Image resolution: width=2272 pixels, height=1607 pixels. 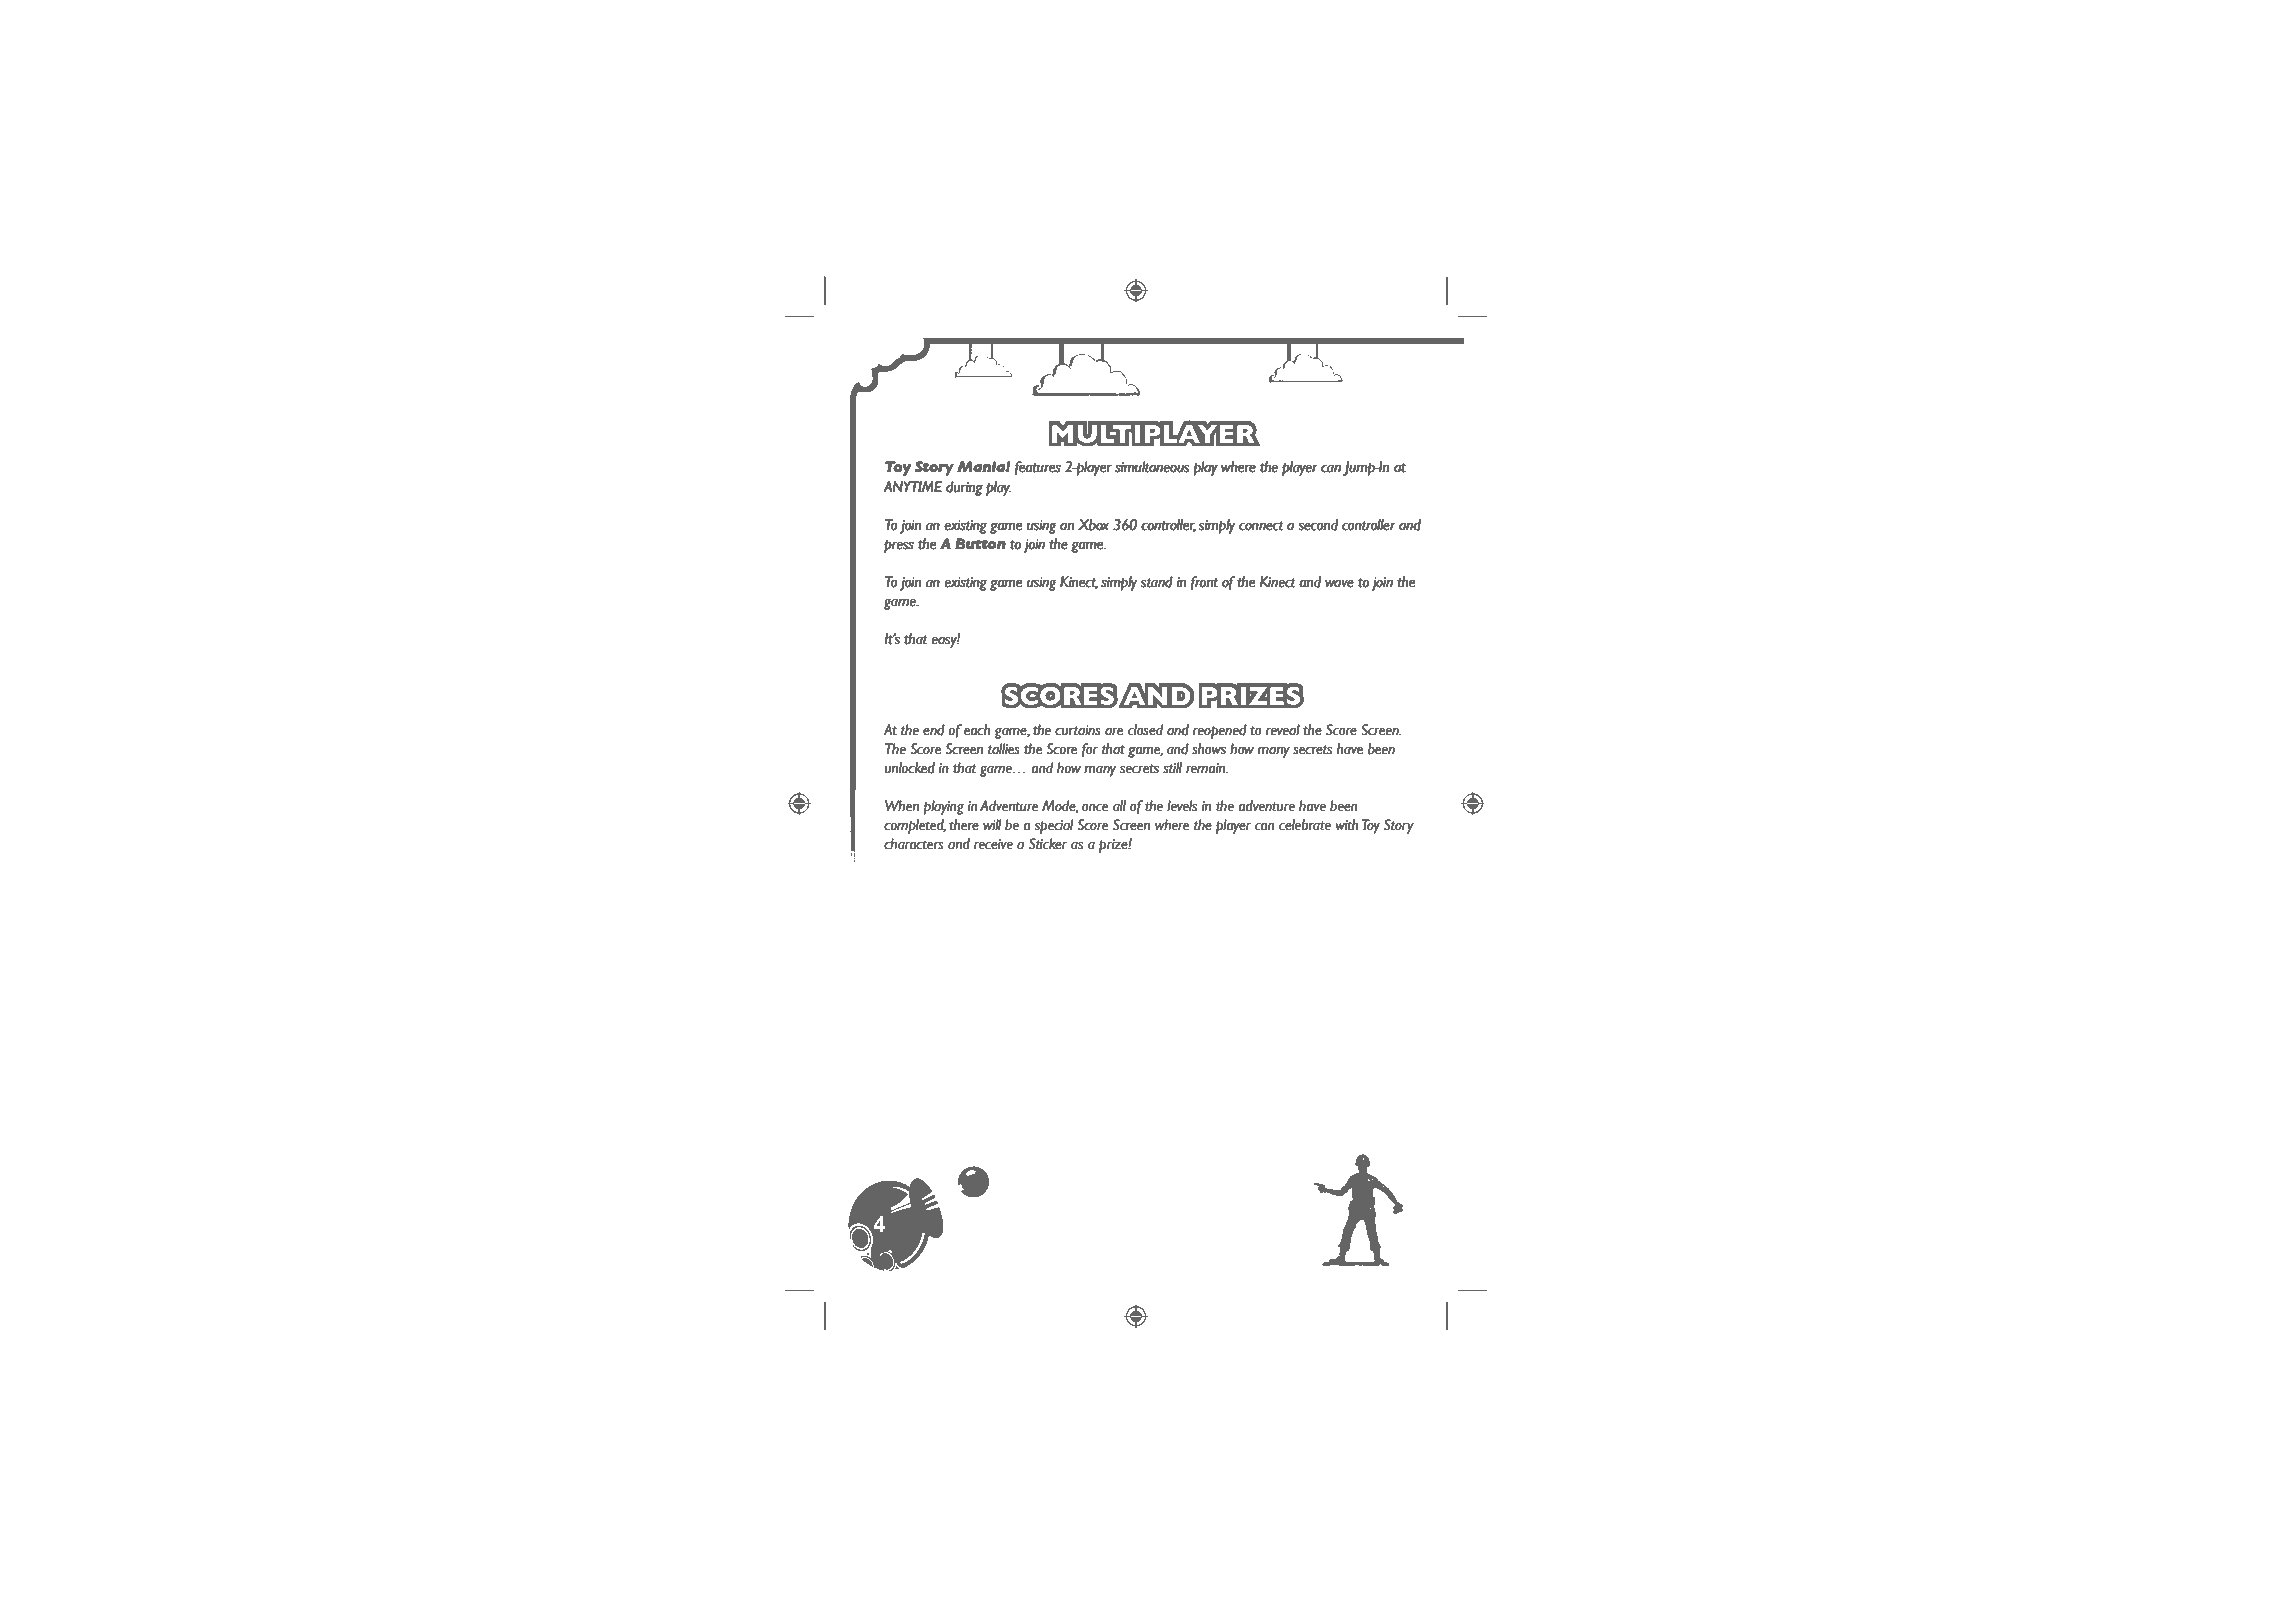 I want to click on wave, so click(x=1339, y=584).
